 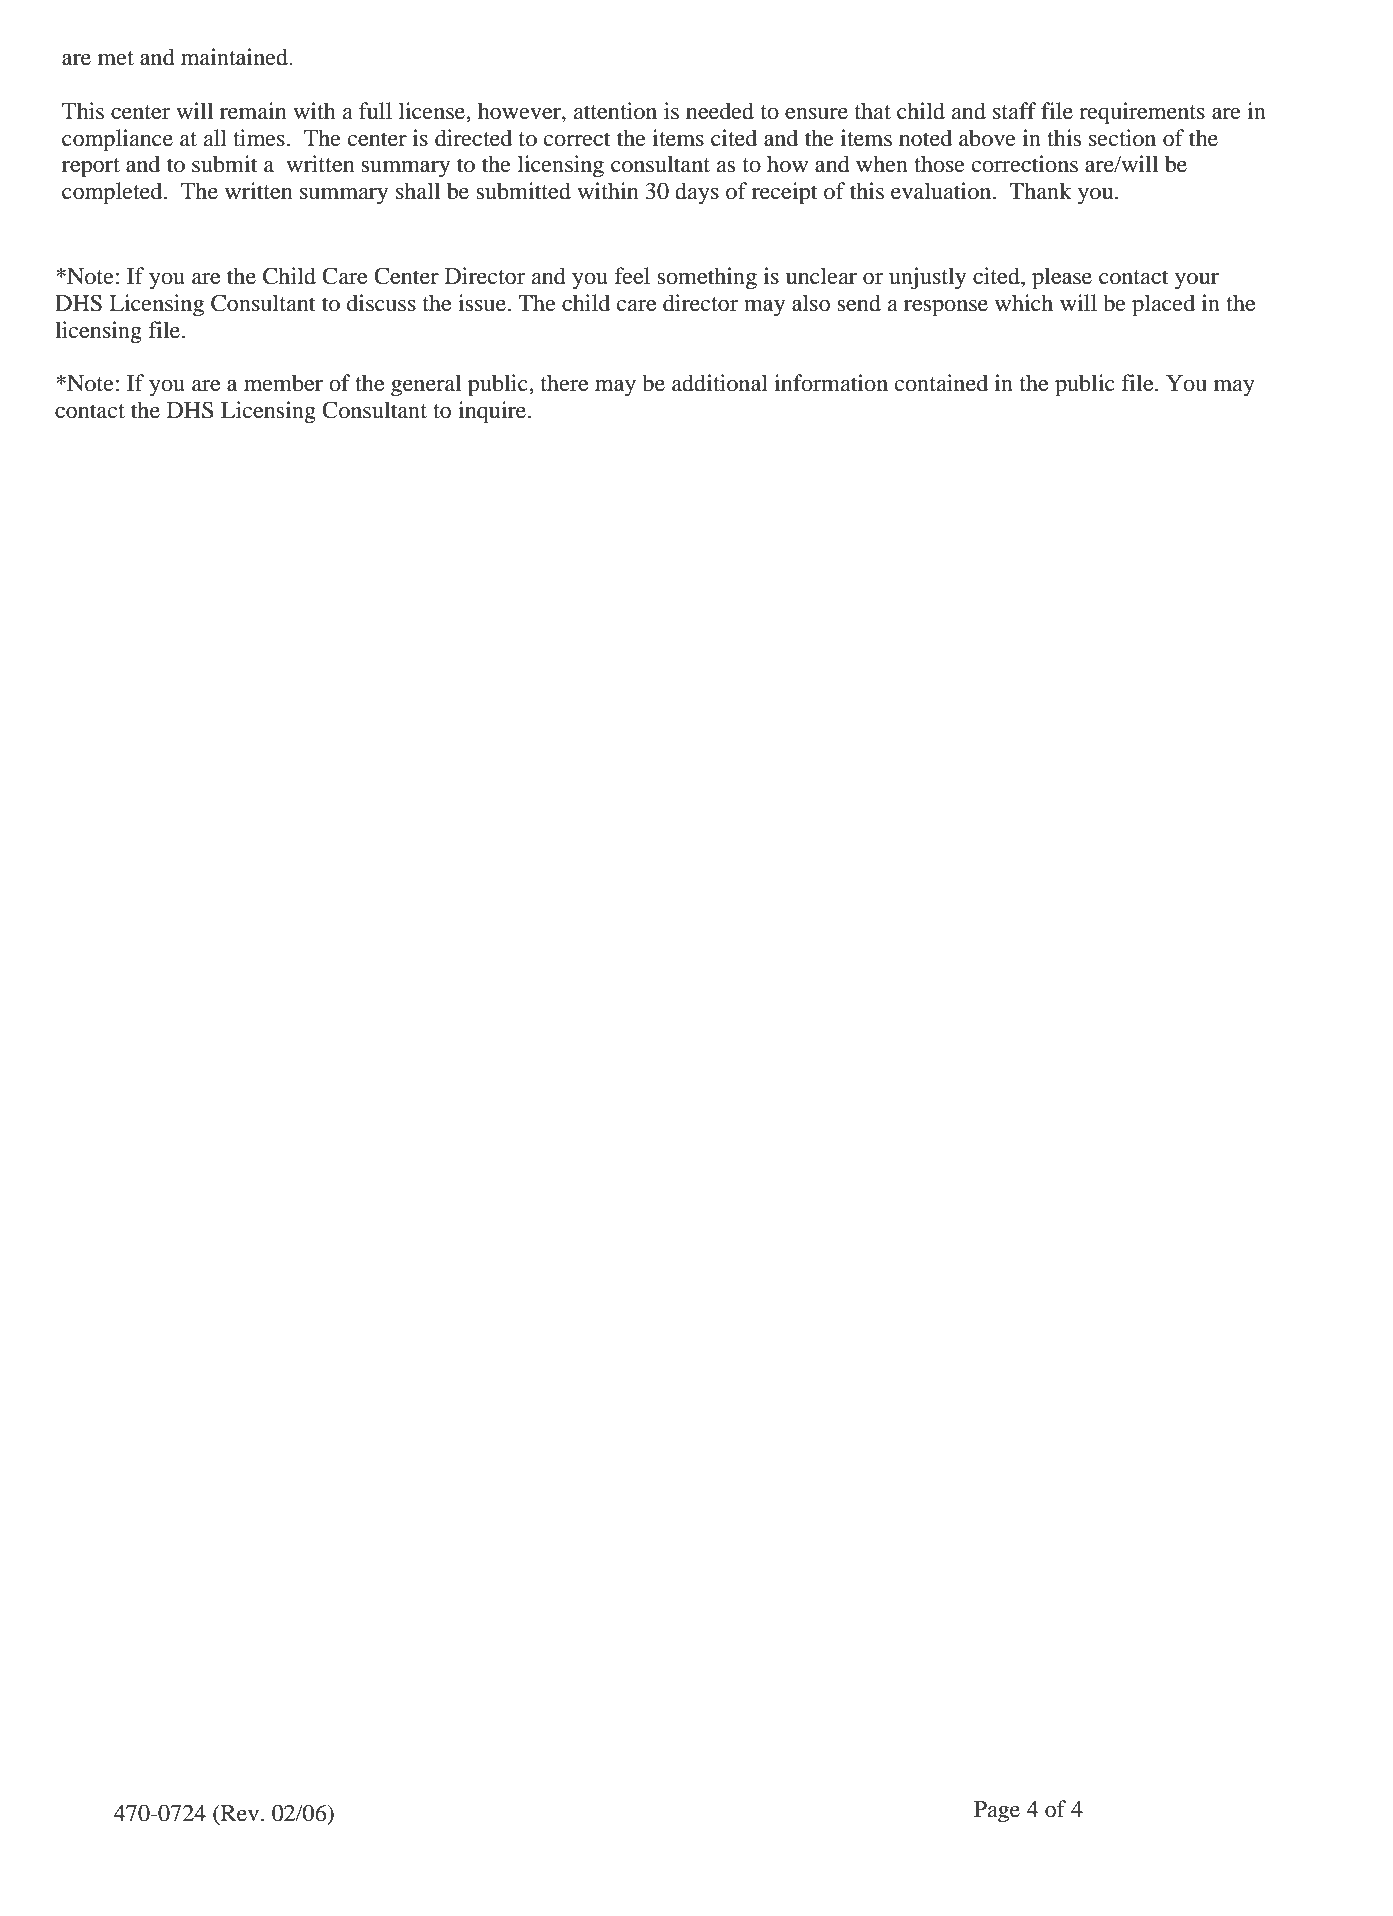 What do you see at coordinates (240, 1813) in the screenshot?
I see `Rev` at bounding box center [240, 1813].
